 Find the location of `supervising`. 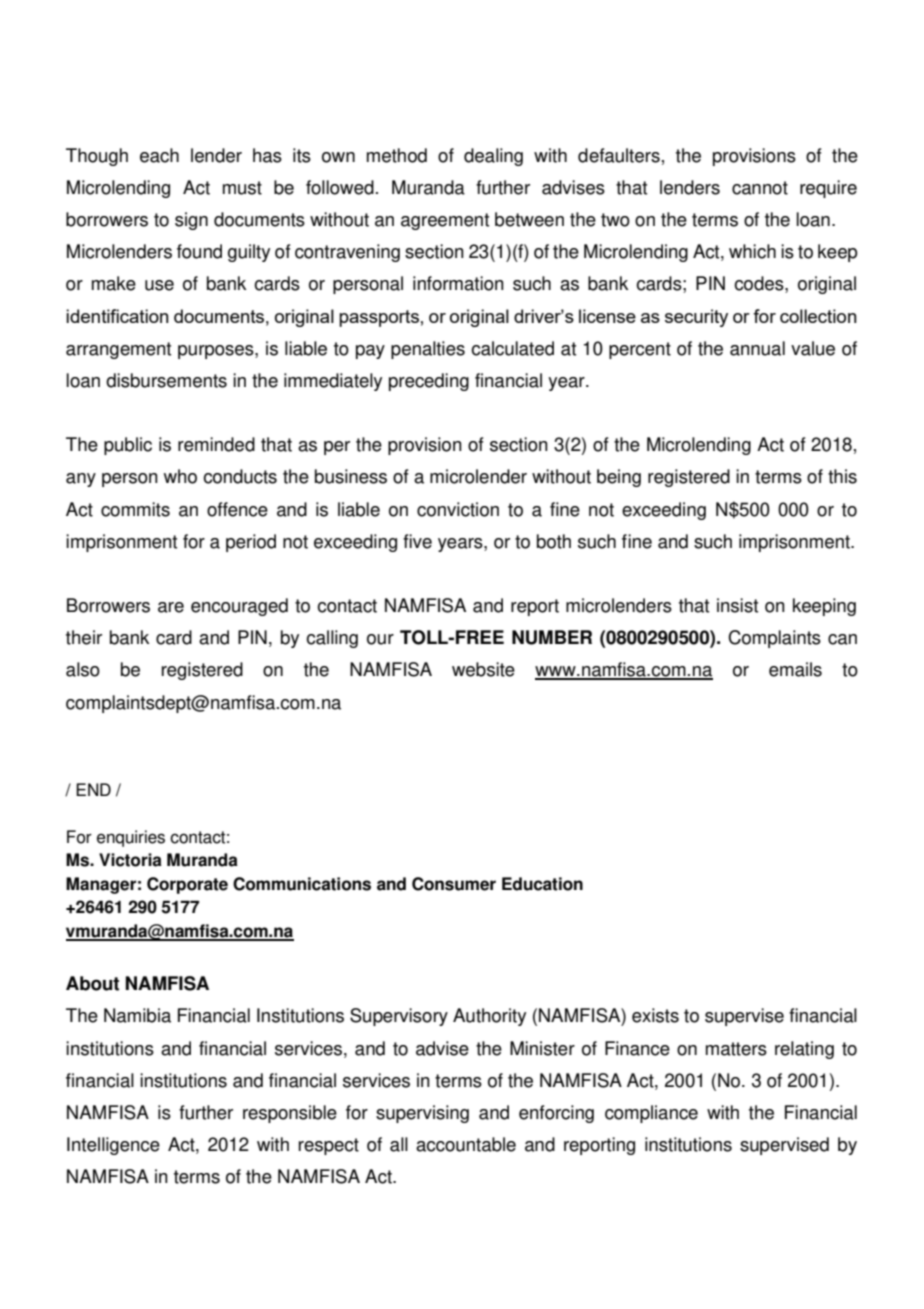

supervising is located at coordinates (422, 1114).
